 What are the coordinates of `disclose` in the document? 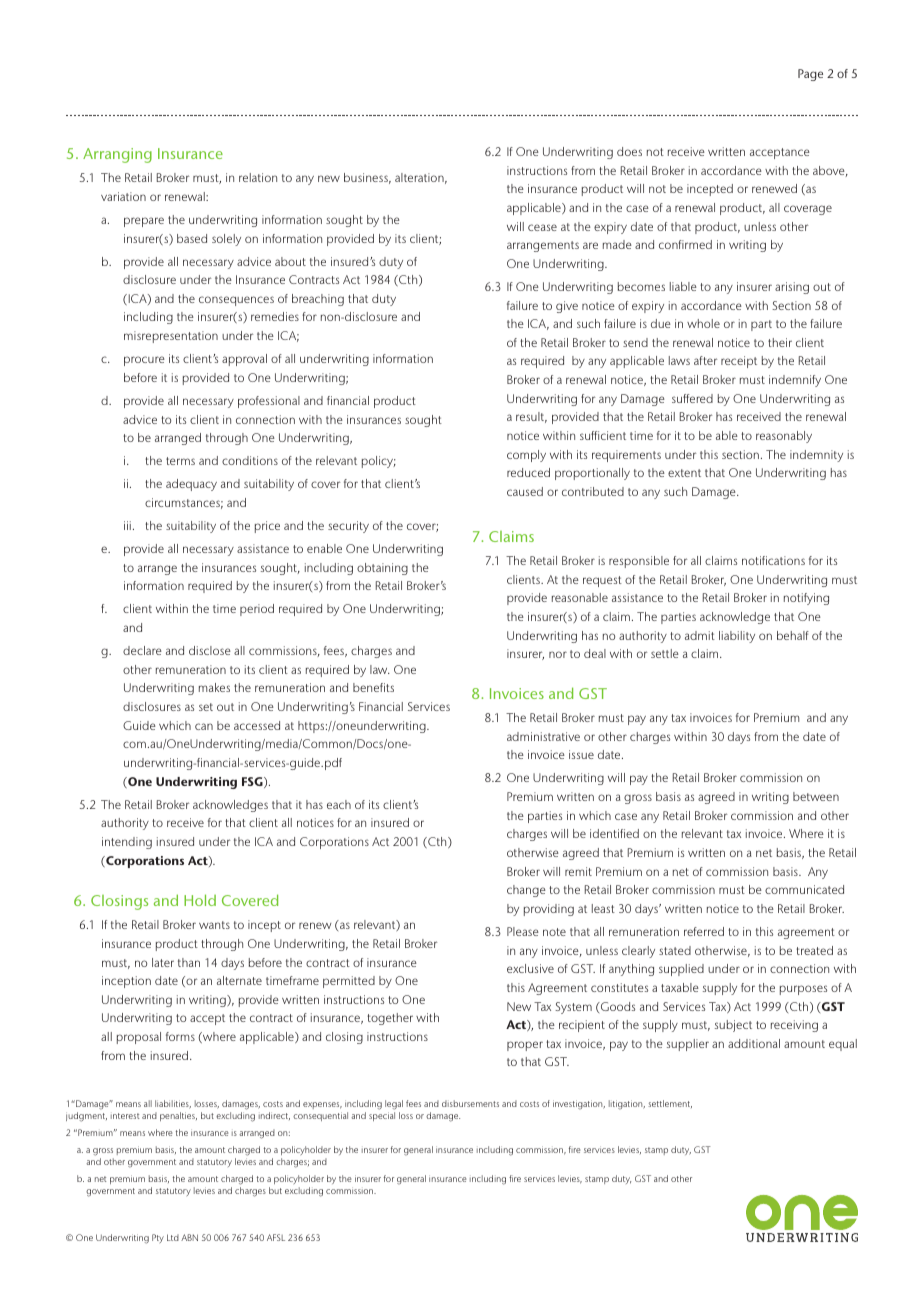 It's located at (210, 650).
